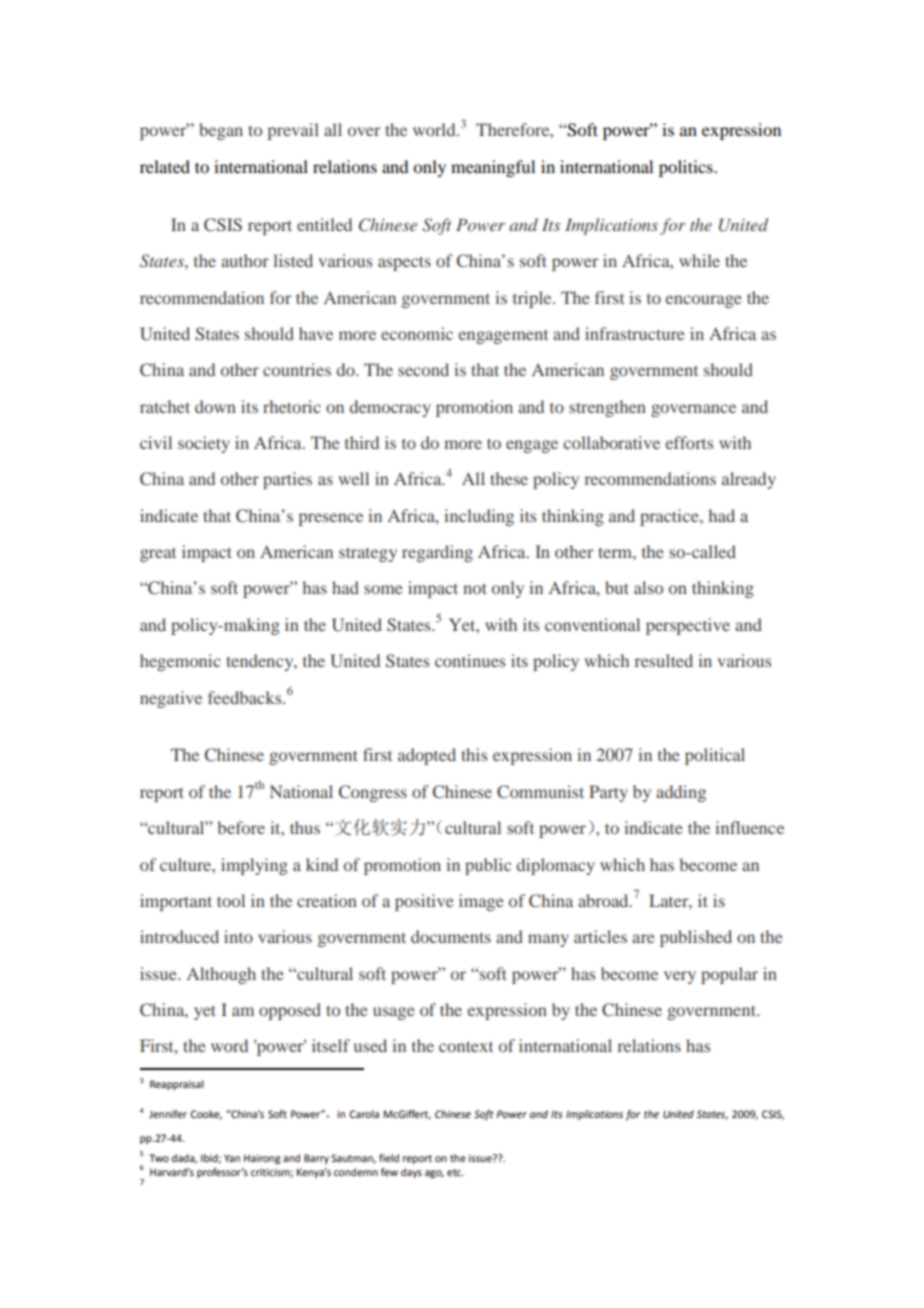  I want to click on politics, so click(687, 168).
